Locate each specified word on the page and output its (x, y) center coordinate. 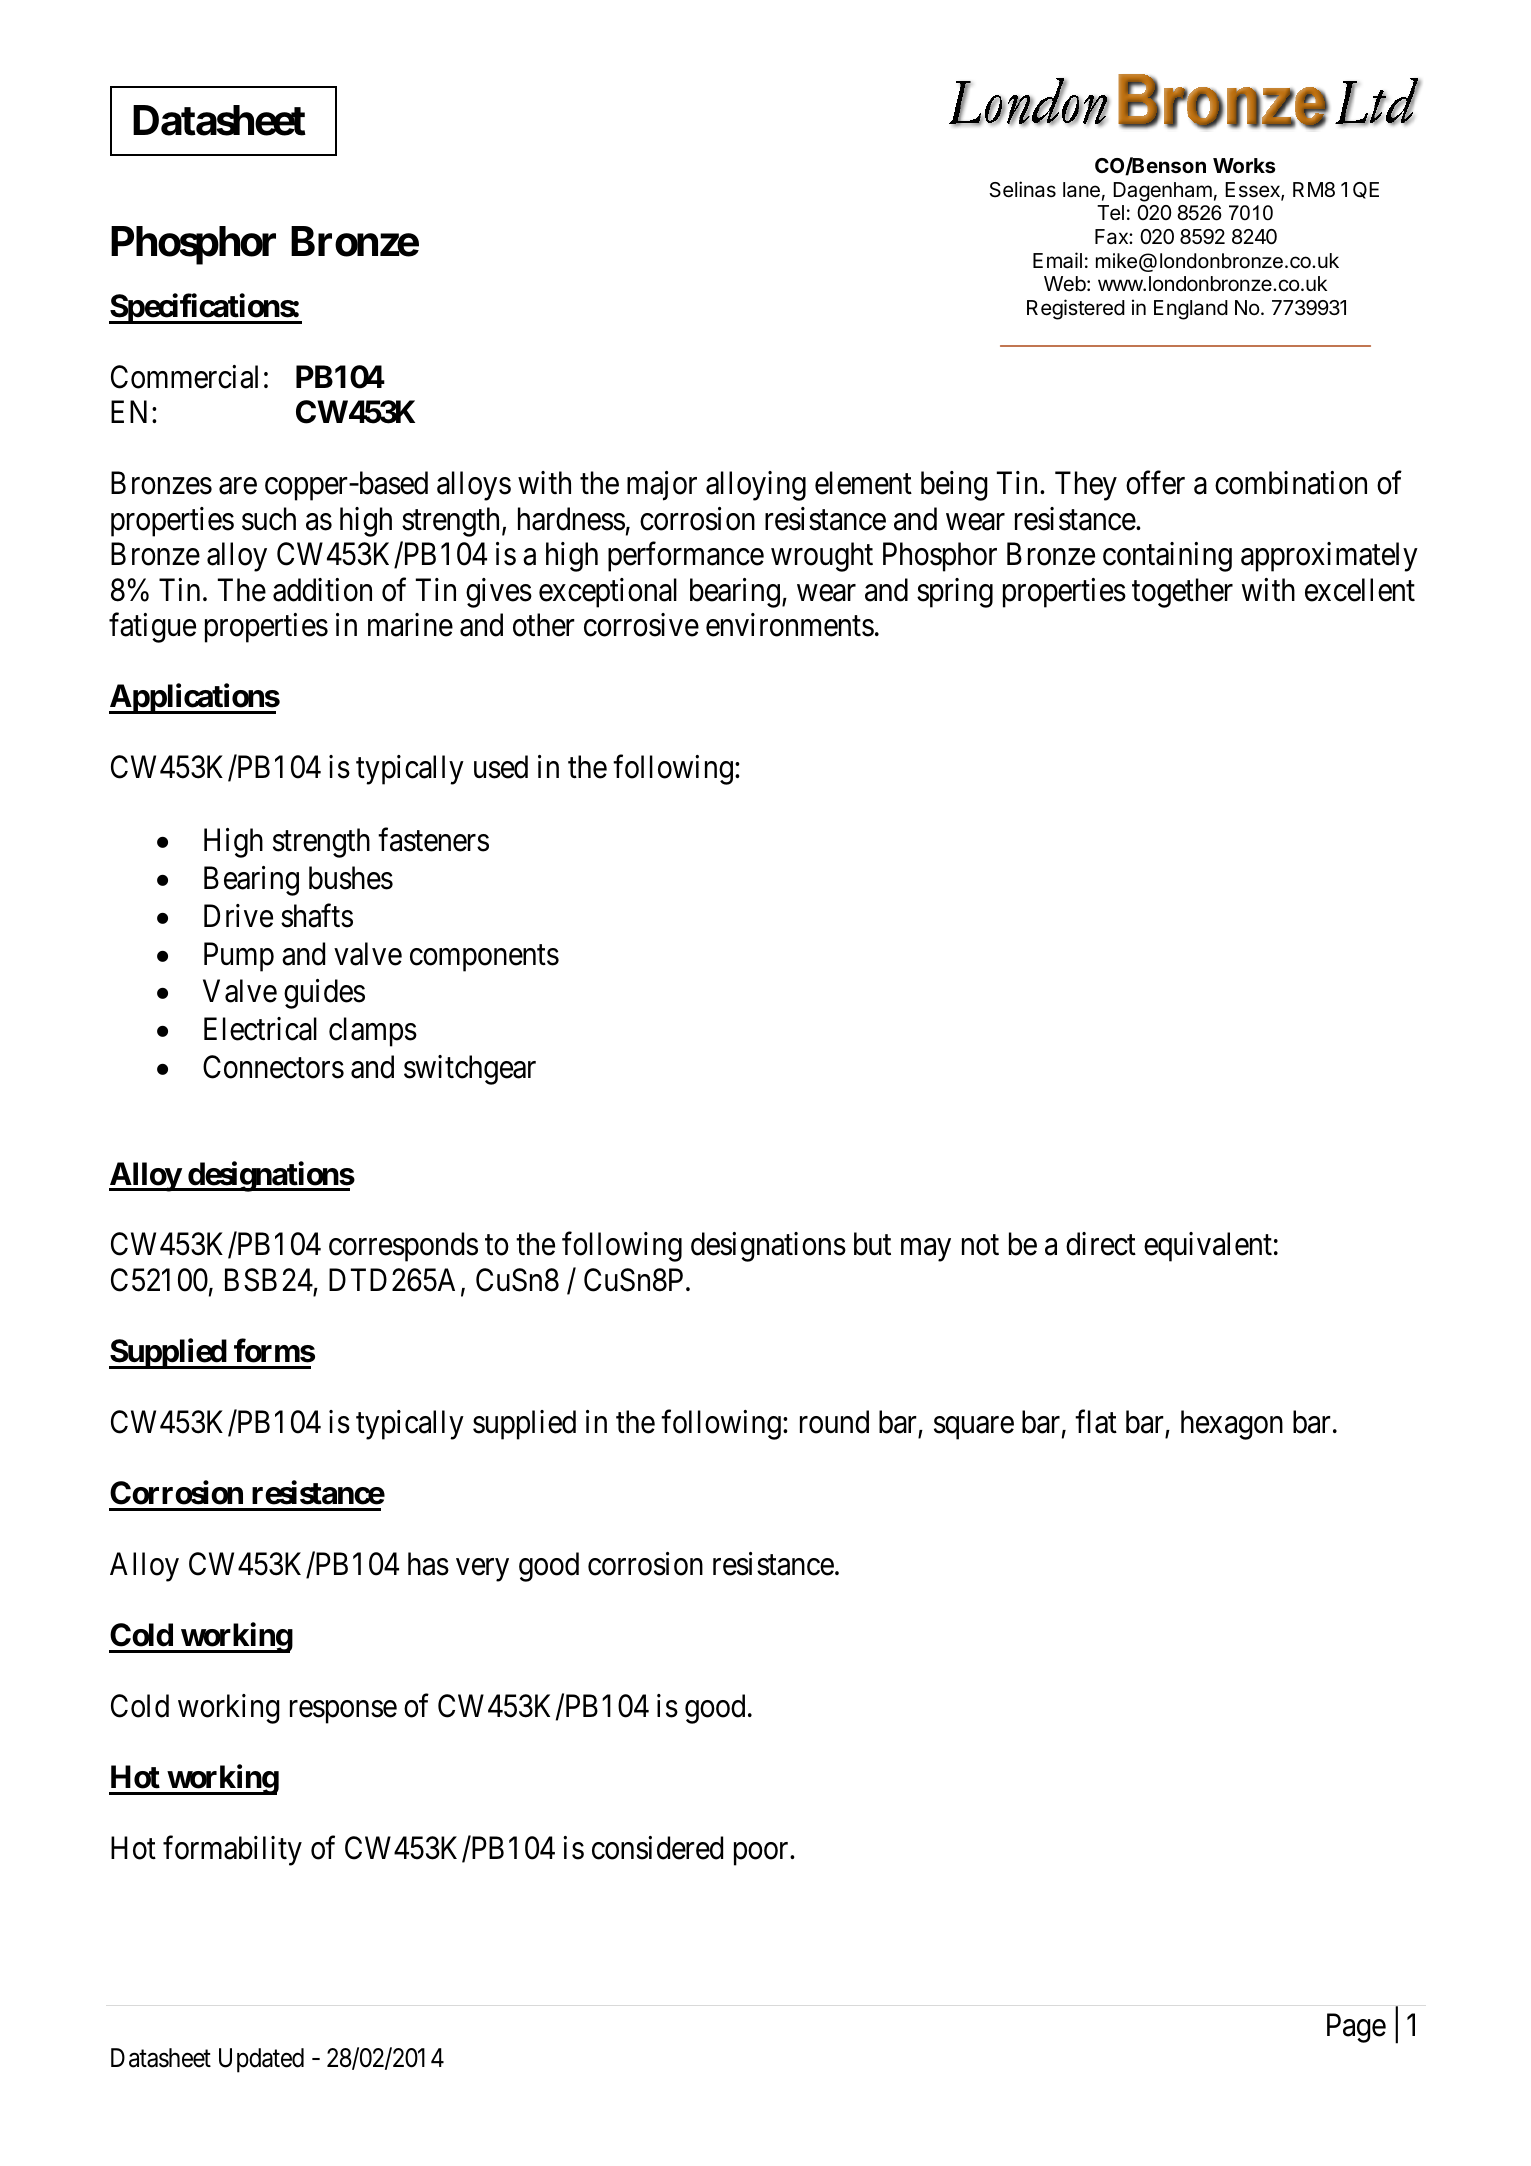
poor (762, 1854)
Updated (261, 2060)
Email (1057, 260)
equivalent (1208, 1247)
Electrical (260, 1029)
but (872, 1244)
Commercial (184, 377)
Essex (1253, 191)
